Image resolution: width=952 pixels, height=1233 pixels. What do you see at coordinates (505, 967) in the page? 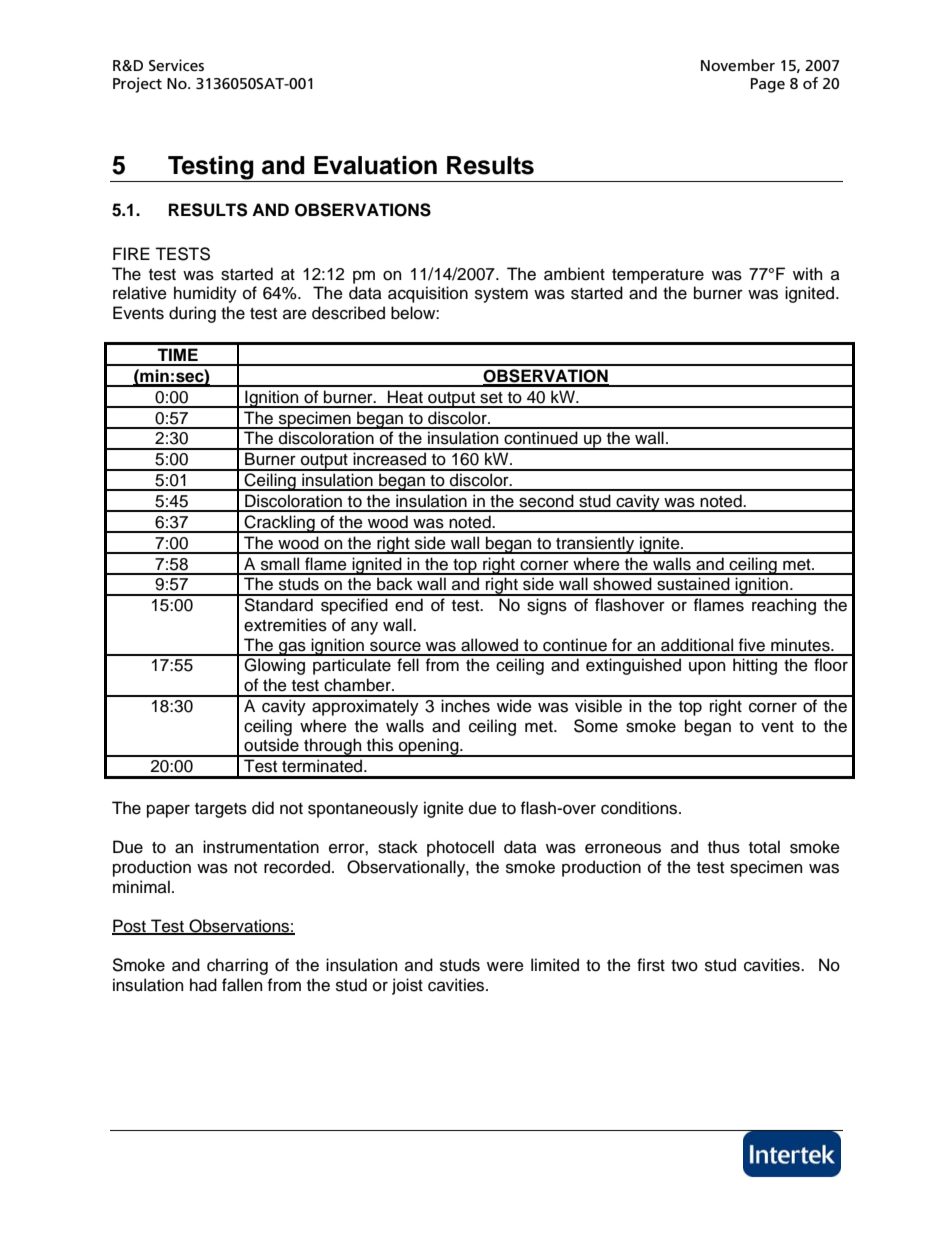
I see `were` at bounding box center [505, 967].
